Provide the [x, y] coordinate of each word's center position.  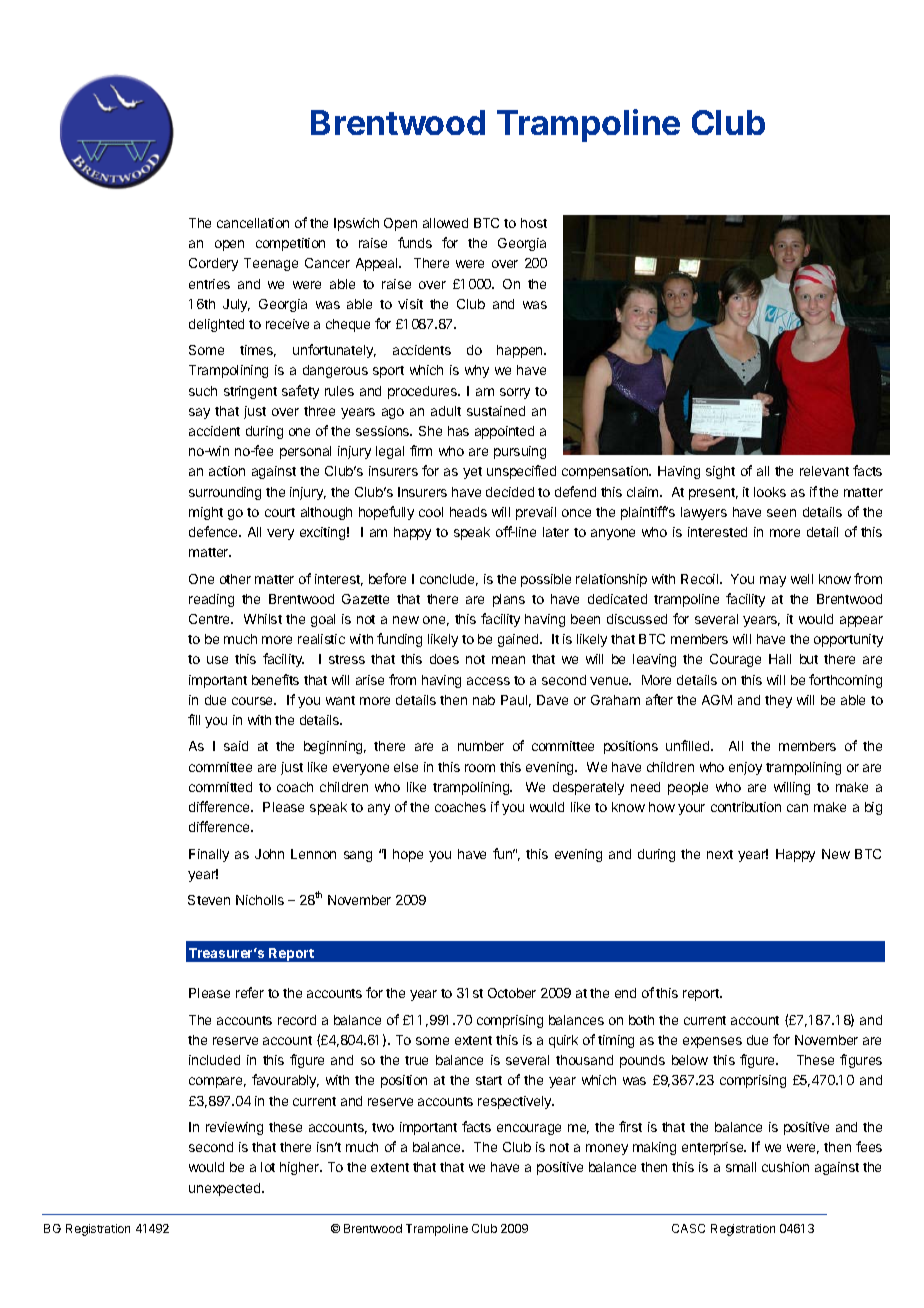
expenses [712, 1042]
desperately [588, 788]
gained [519, 640]
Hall [780, 659]
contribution [746, 807]
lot [268, 1167]
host [534, 223]
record [297, 1020]
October [512, 993]
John [269, 854]
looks [770, 492]
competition [290, 244]
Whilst [263, 619]
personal [305, 452]
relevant [824, 471]
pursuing [520, 452]
